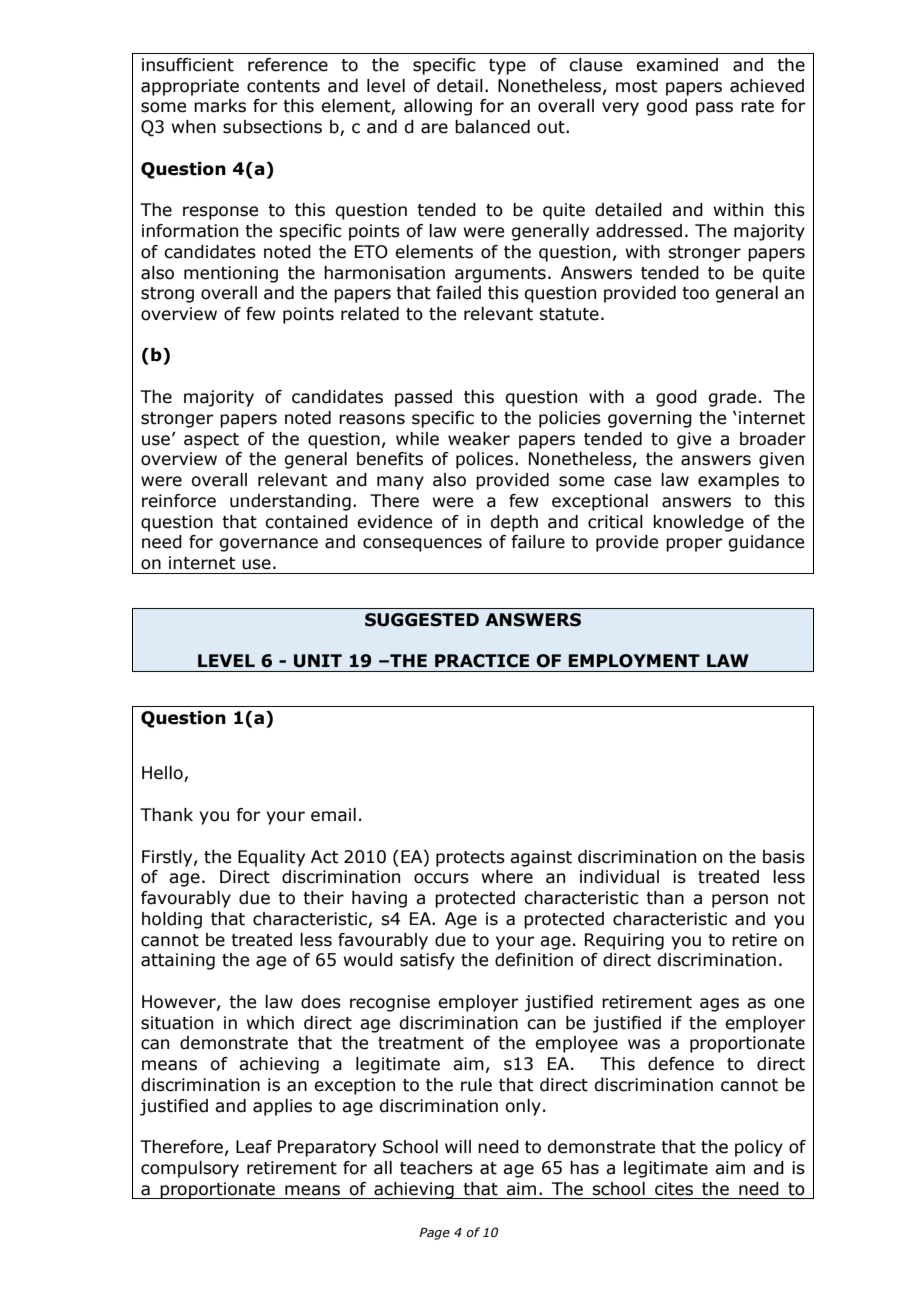 The image size is (924, 1308). What do you see at coordinates (492, 127) in the screenshot?
I see `balanced` at bounding box center [492, 127].
